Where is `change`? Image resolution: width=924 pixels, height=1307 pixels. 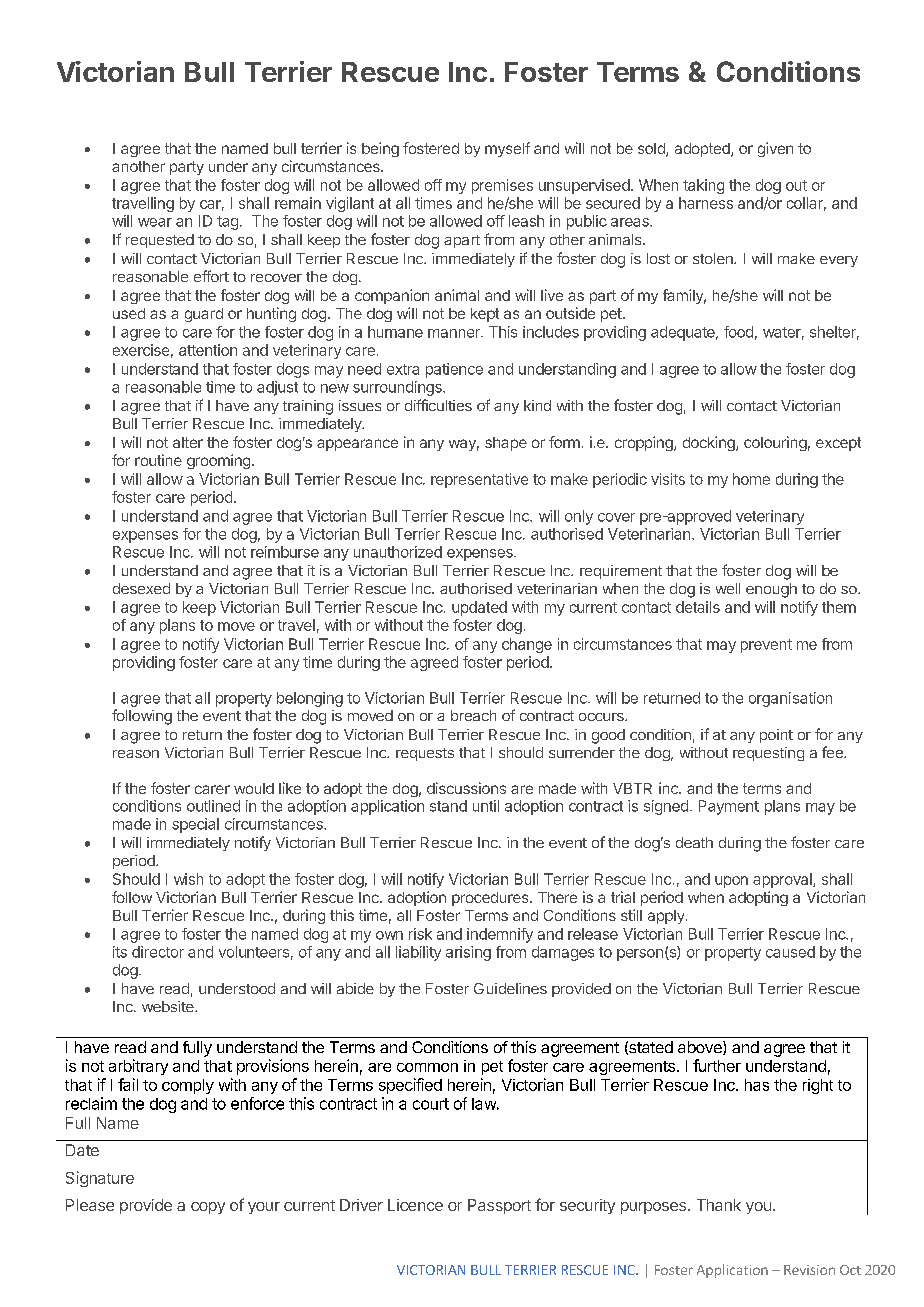 change is located at coordinates (527, 645).
